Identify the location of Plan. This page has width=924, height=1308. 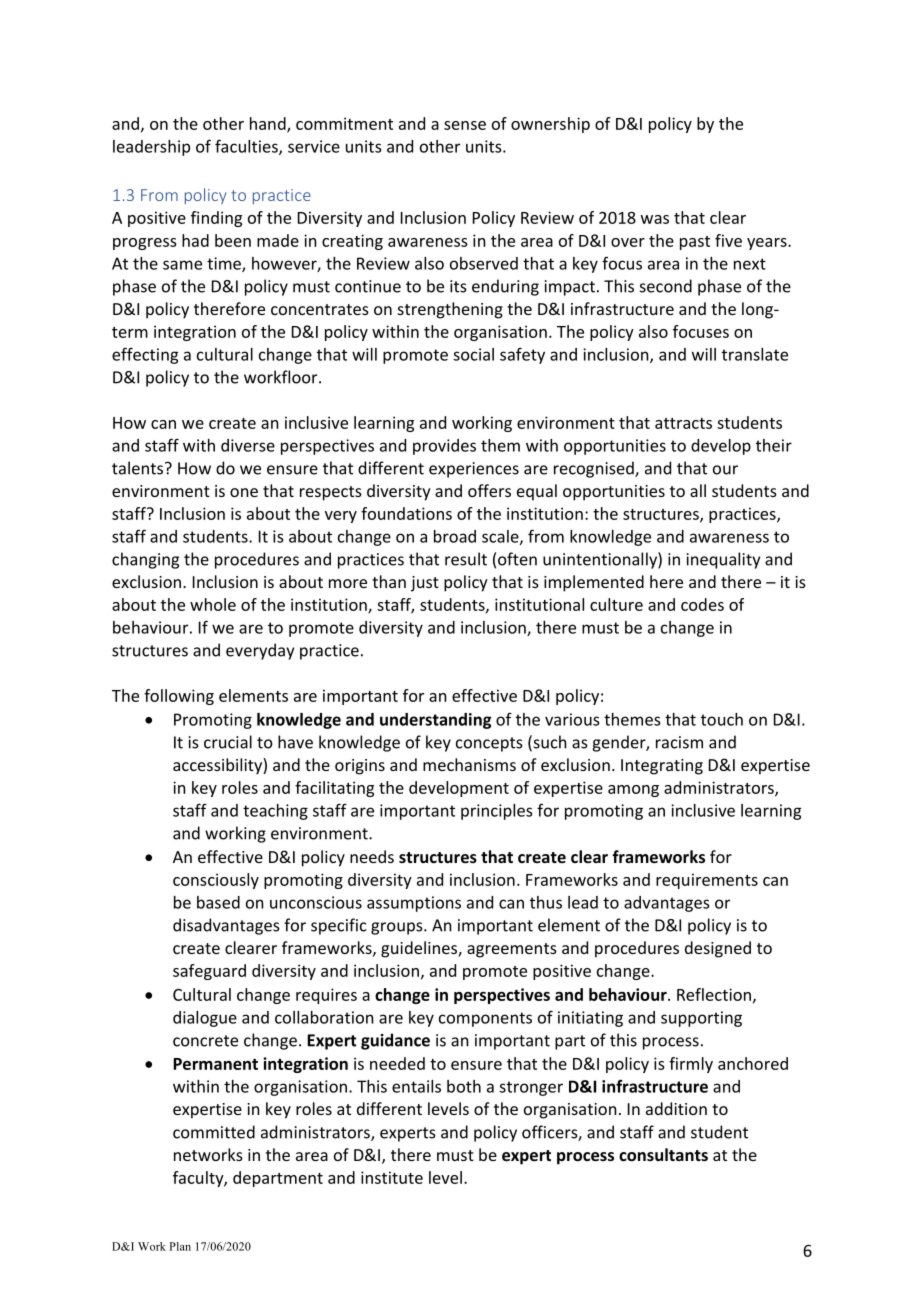
(180, 1246).
